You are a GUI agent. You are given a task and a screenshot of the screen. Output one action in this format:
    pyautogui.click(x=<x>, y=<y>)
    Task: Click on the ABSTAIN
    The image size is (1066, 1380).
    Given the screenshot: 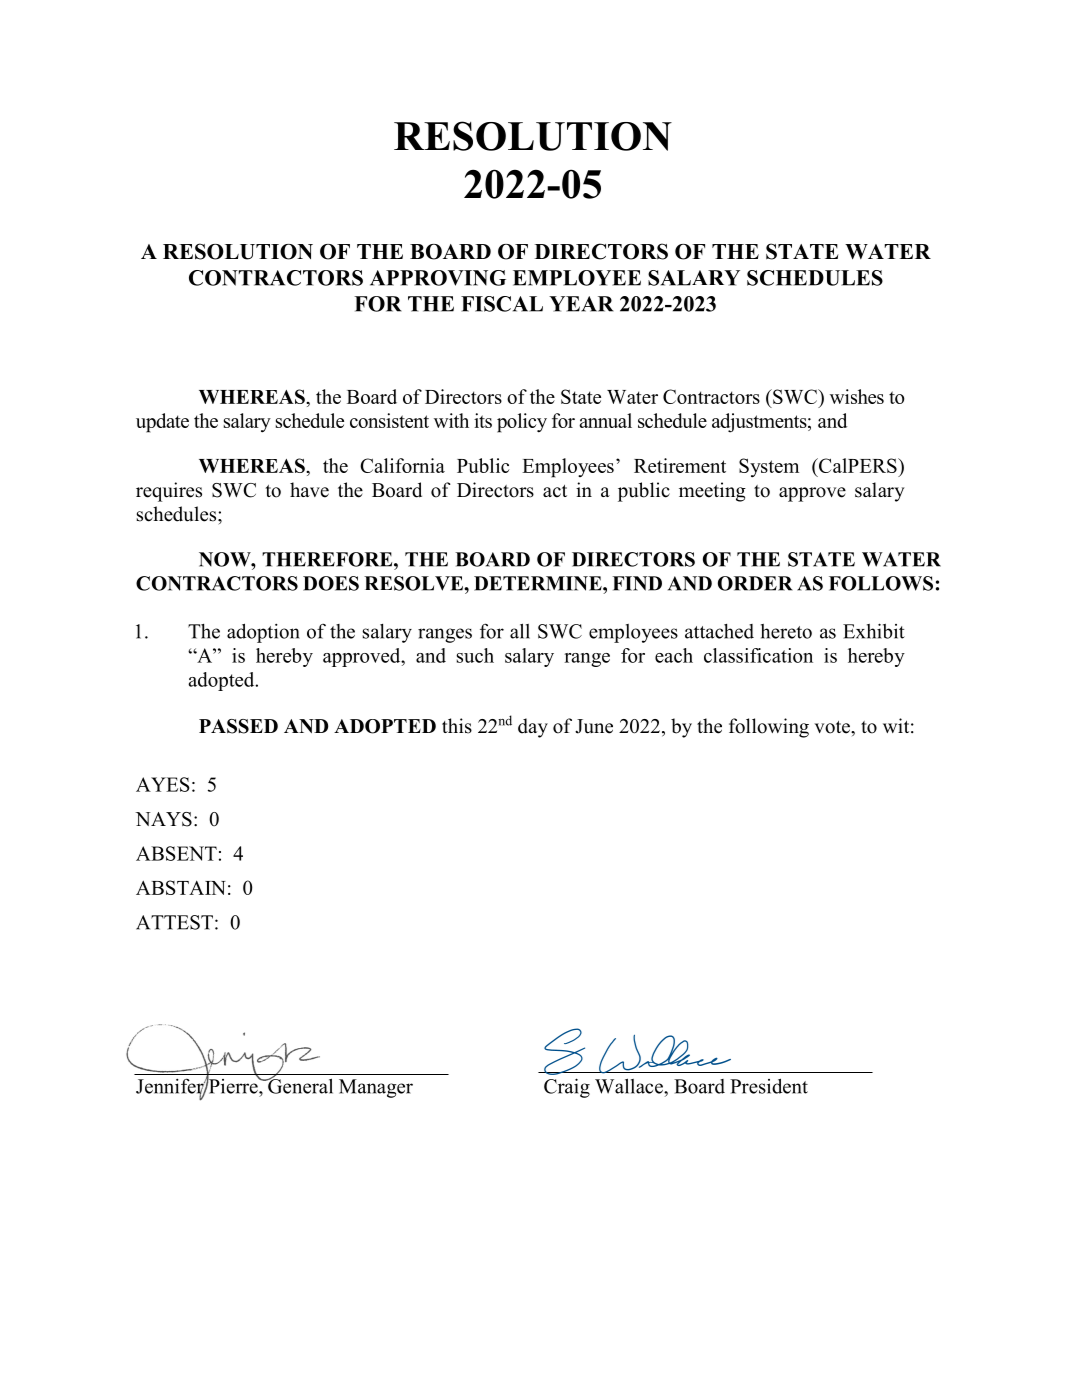 What is the action you would take?
    pyautogui.click(x=181, y=887)
